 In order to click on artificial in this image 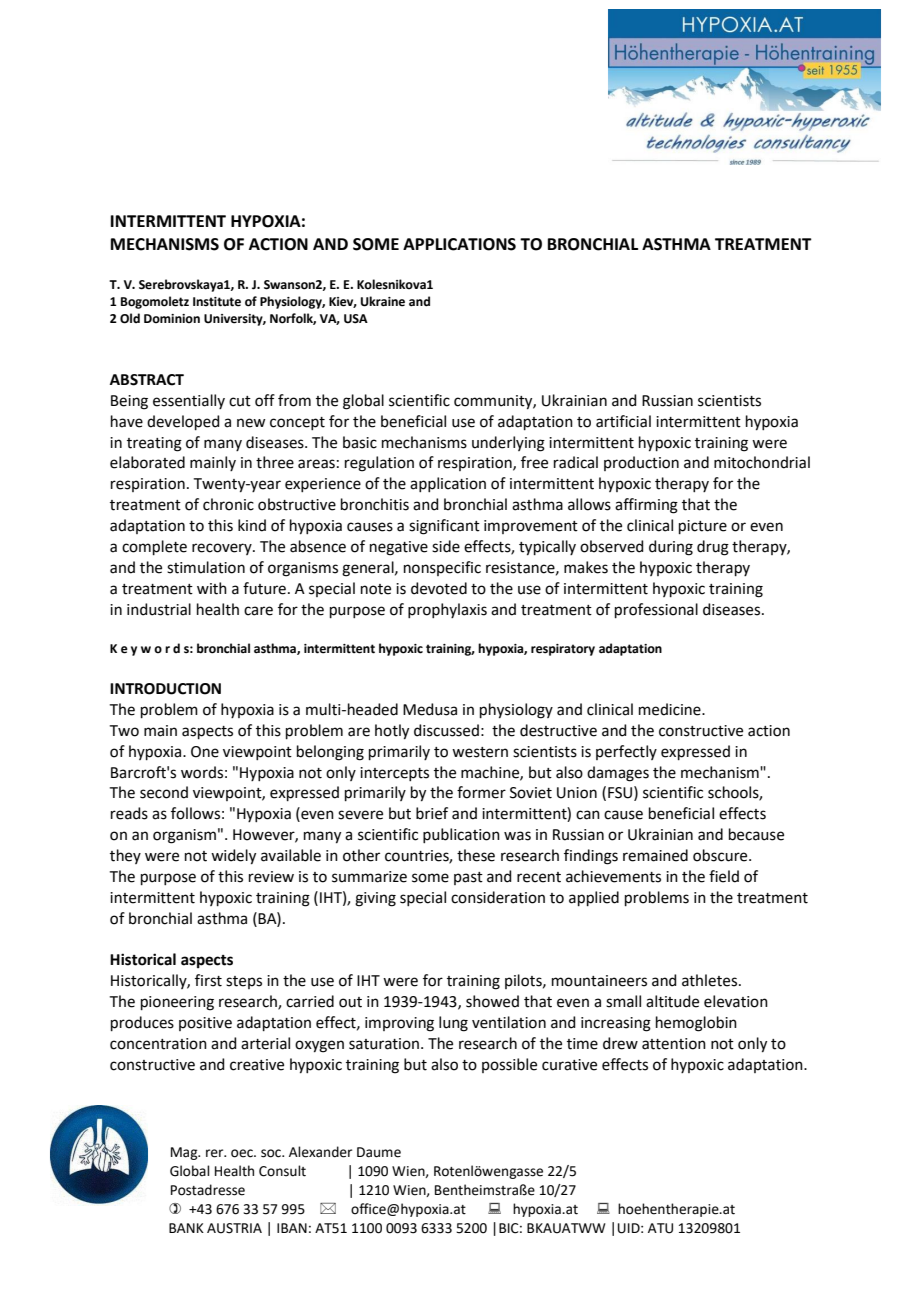, I will do `click(623, 421)`.
